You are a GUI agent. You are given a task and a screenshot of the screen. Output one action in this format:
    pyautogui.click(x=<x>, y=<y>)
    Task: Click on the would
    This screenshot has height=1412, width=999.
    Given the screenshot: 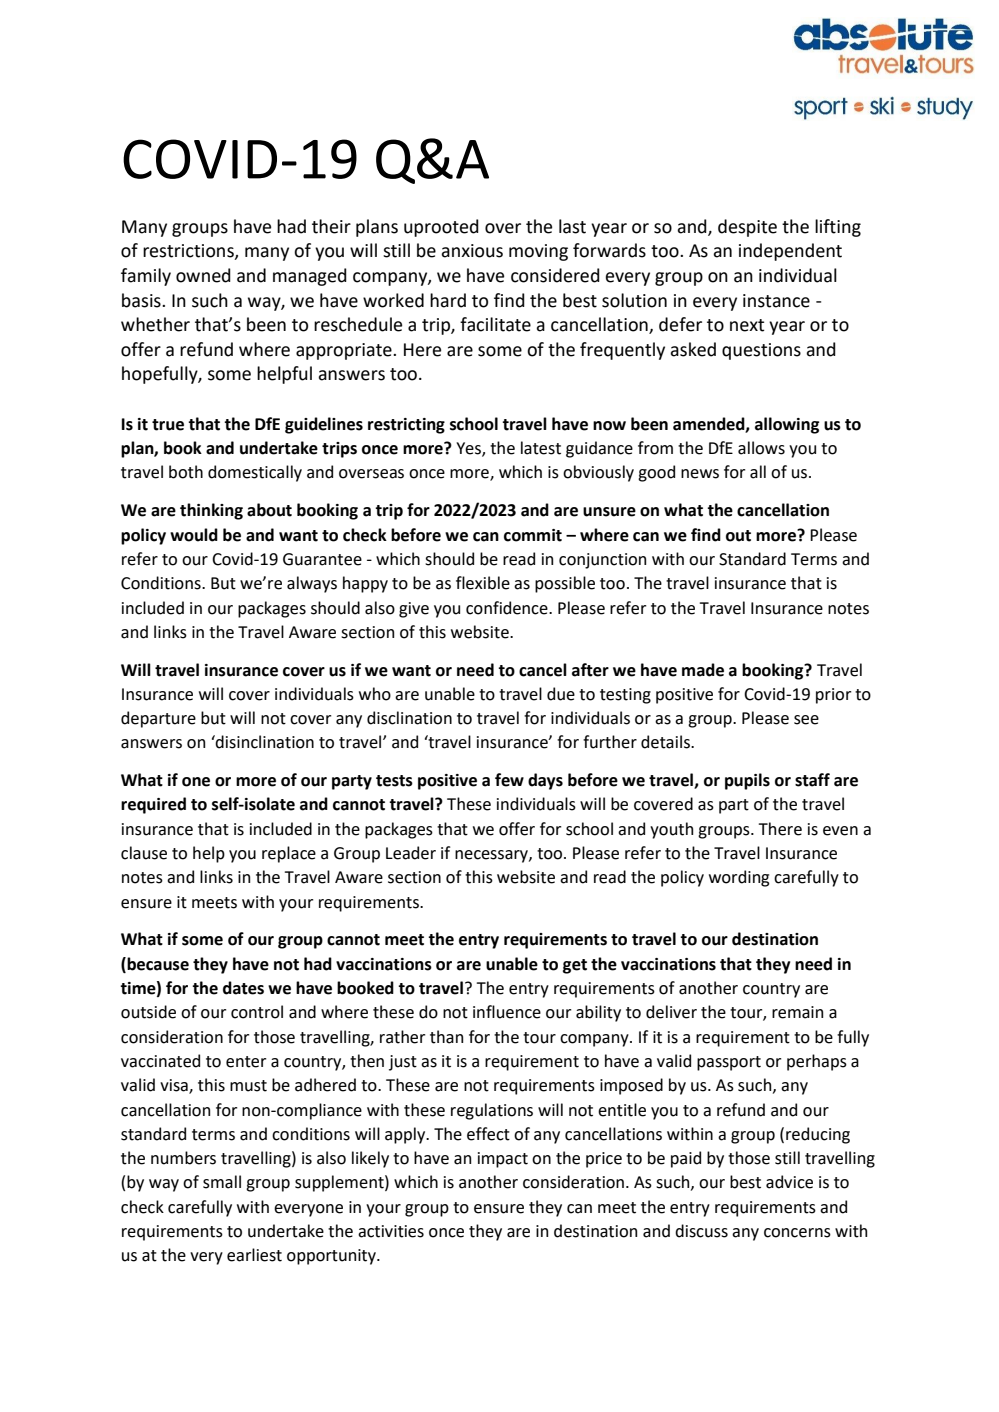 What is the action you would take?
    pyautogui.click(x=194, y=535)
